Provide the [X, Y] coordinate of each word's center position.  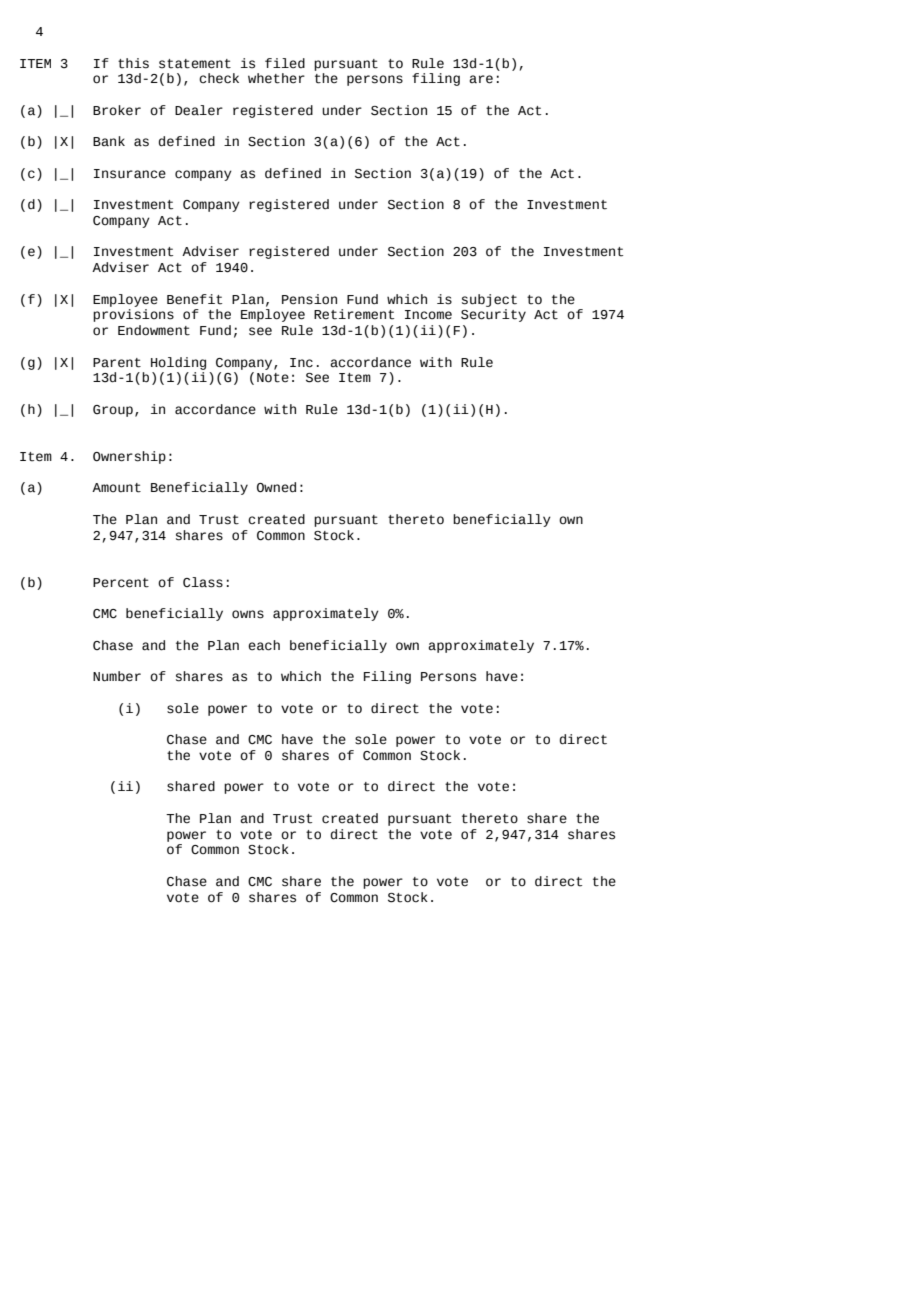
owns [248, 614]
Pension [309, 299]
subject [489, 300]
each [264, 645]
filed [285, 63]
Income [428, 315]
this [133, 63]
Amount [116, 488]
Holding [178, 363]
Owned [276, 487]
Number [117, 676]
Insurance [130, 174]
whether [276, 78]
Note [273, 378]
